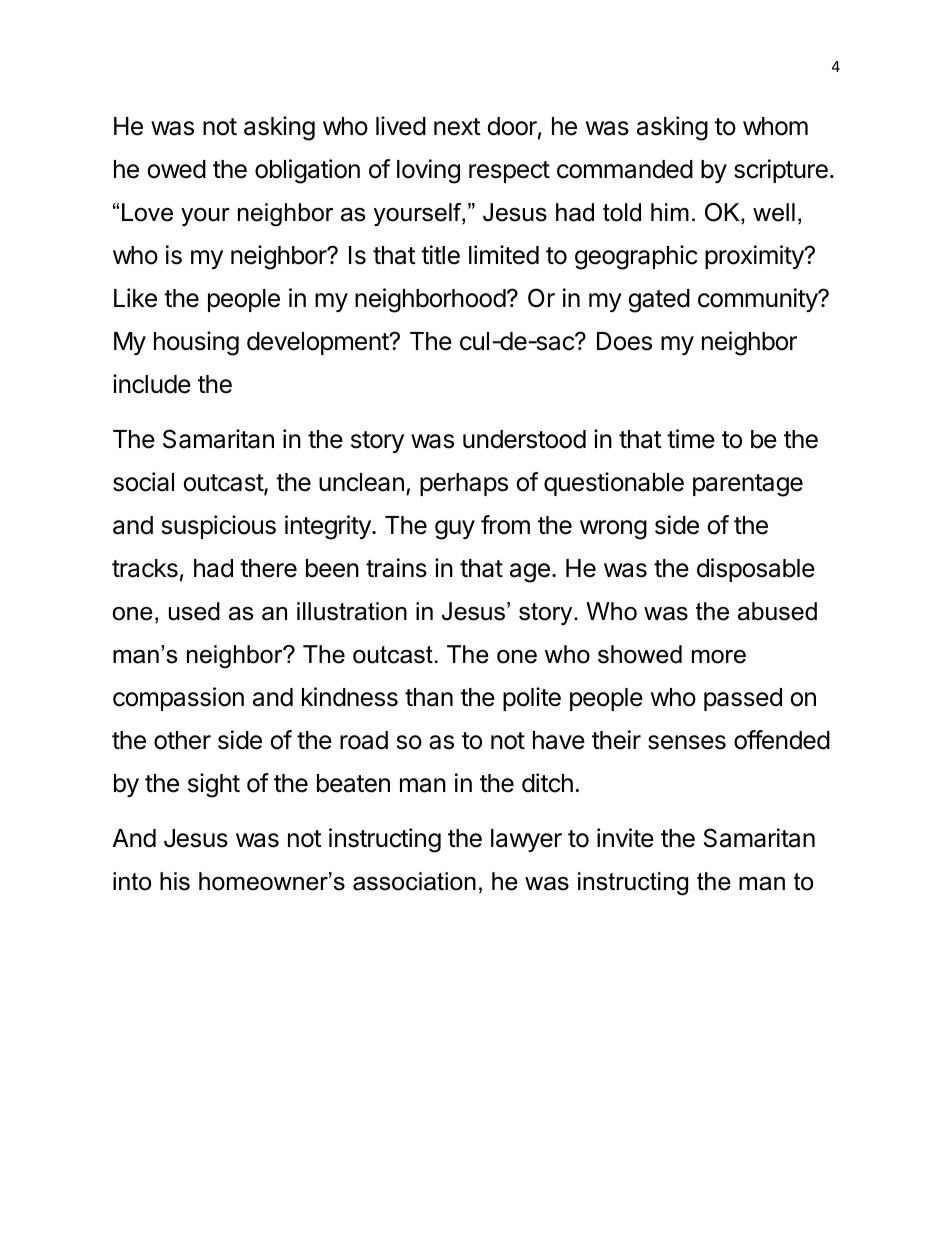  I want to click on association, so click(414, 881).
